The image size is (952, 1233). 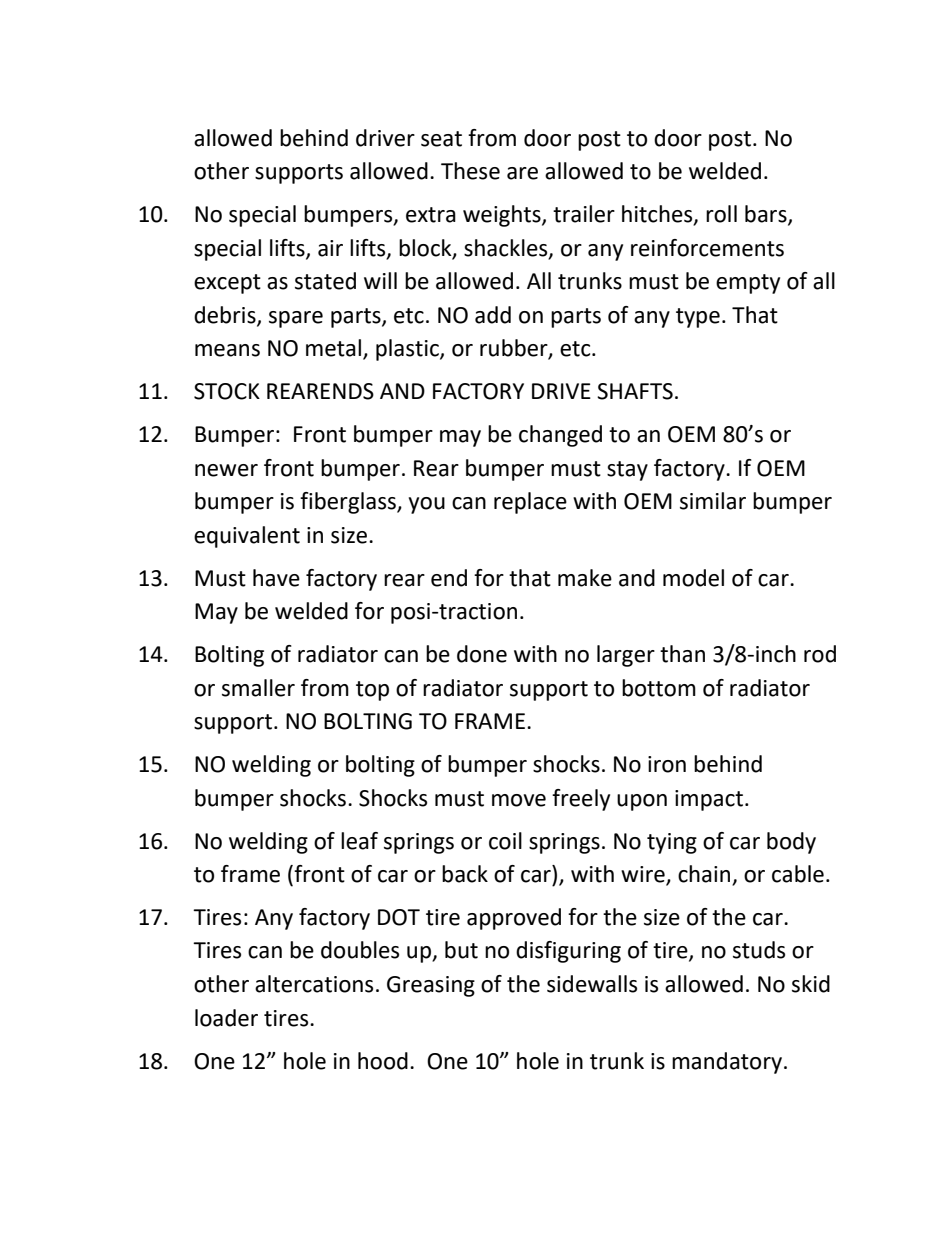 What do you see at coordinates (592, 984) in the page?
I see `sidewalls` at bounding box center [592, 984].
